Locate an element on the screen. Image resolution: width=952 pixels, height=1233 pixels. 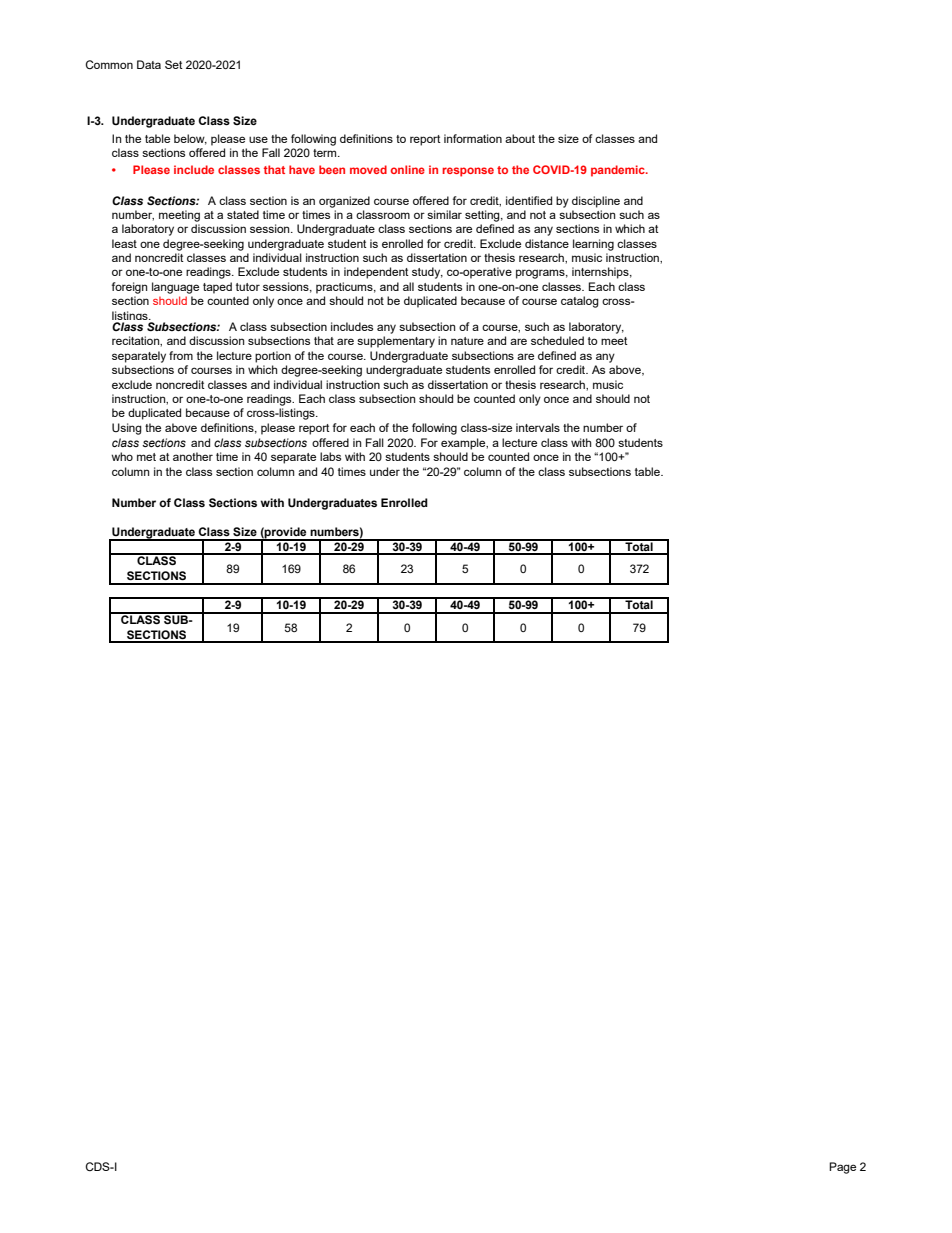
information is located at coordinates (473, 138).
